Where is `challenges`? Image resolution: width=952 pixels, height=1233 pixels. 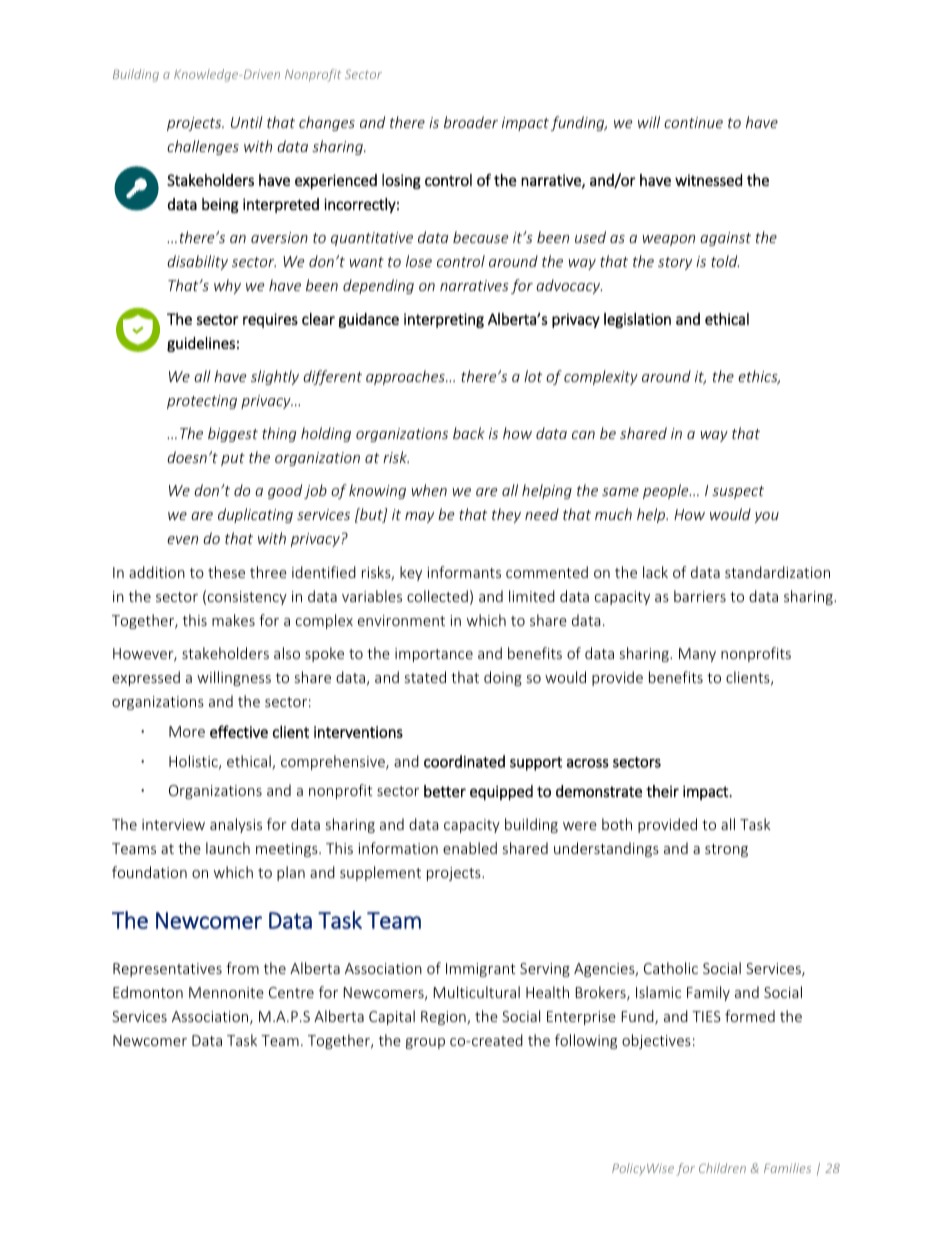
challenges is located at coordinates (203, 147).
